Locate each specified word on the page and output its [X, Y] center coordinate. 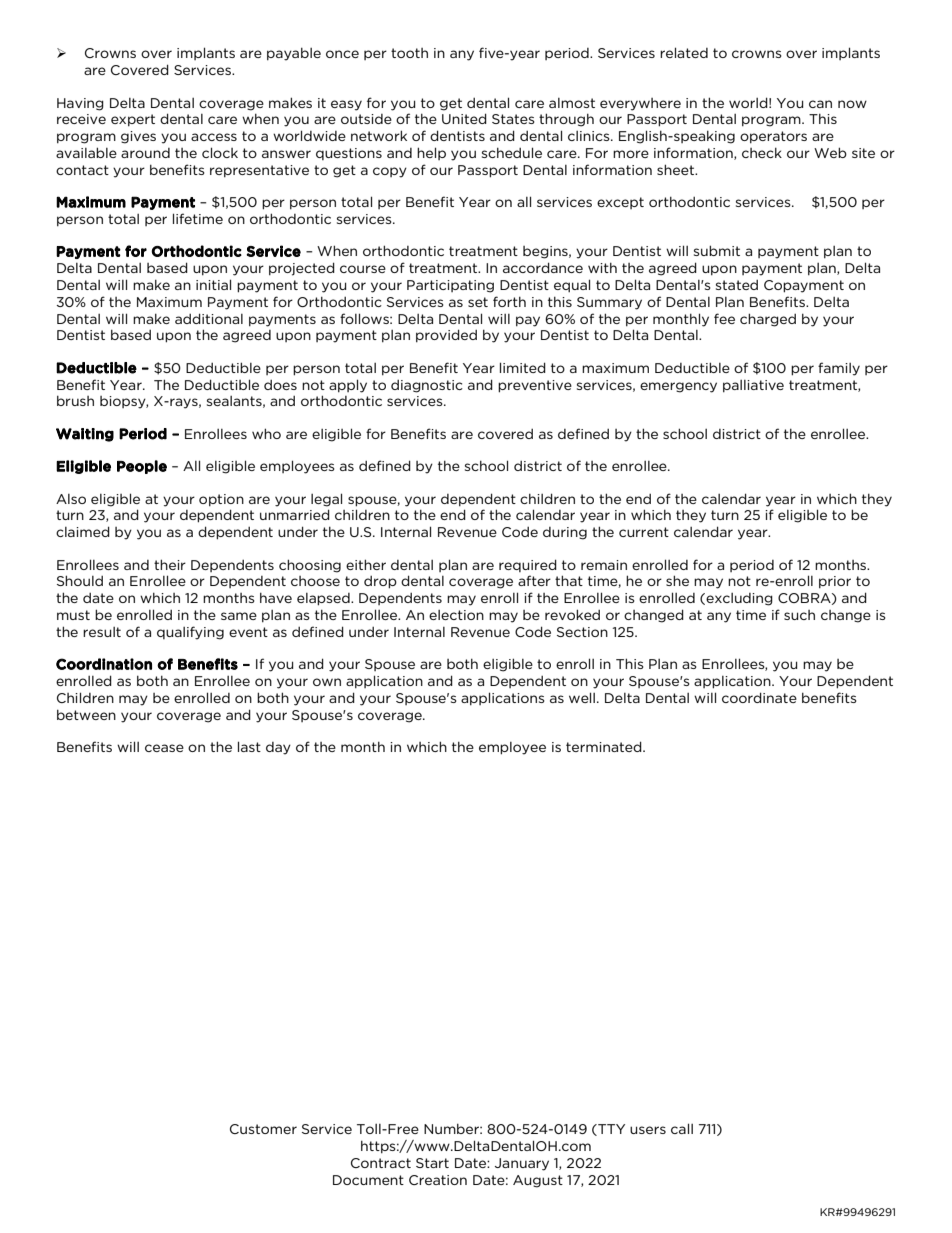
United [464, 118]
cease [164, 748]
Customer [263, 1129]
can [820, 104]
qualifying [190, 633]
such [799, 615]
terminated [605, 746]
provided [446, 336]
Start [432, 1163]
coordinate [759, 697]
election [456, 615]
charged [768, 320]
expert [133, 120]
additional [209, 318]
